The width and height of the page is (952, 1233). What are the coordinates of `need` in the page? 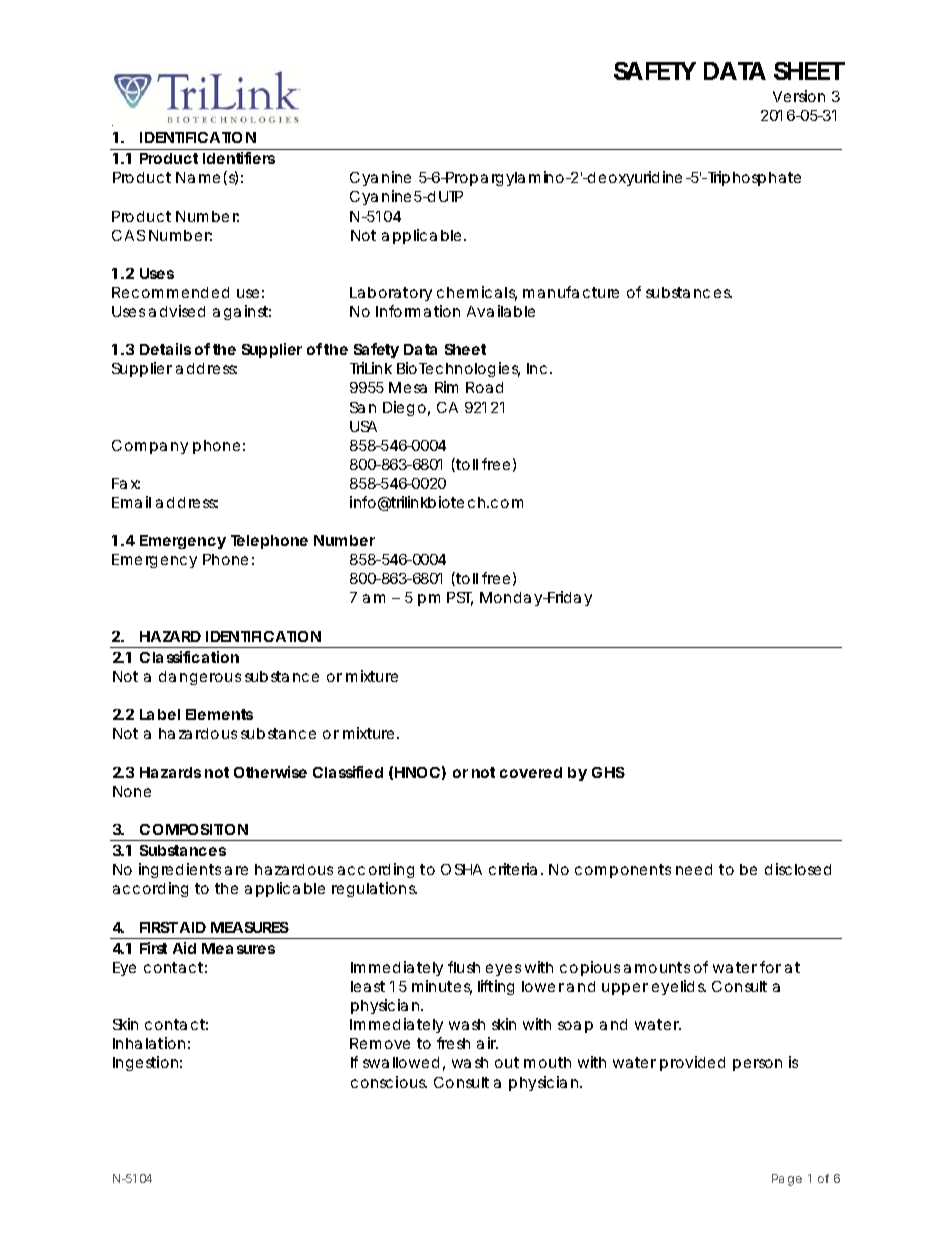 It's located at (694, 869).
